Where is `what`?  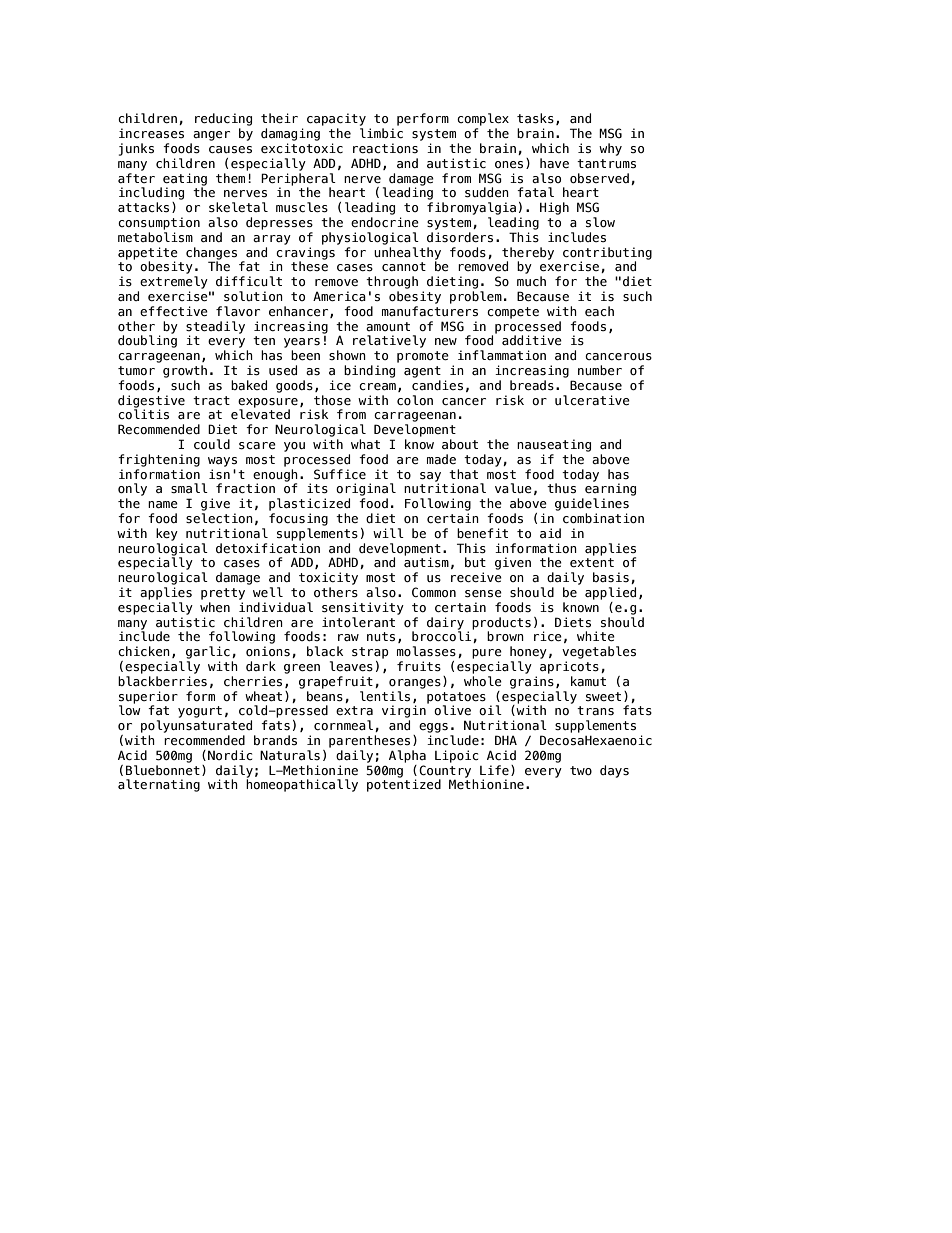
what is located at coordinates (365, 444).
